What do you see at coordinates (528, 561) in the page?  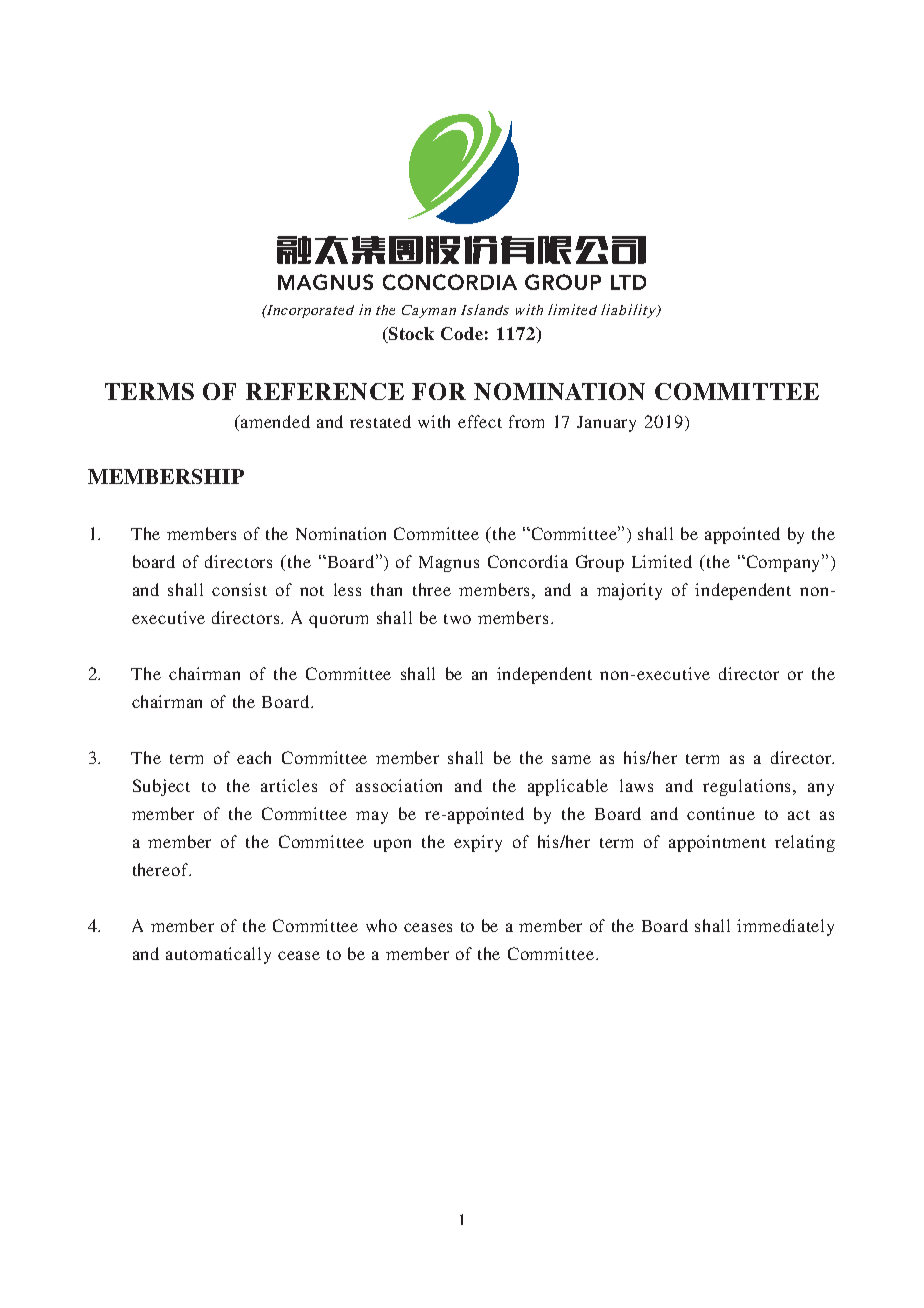 I see `Concordia` at bounding box center [528, 561].
